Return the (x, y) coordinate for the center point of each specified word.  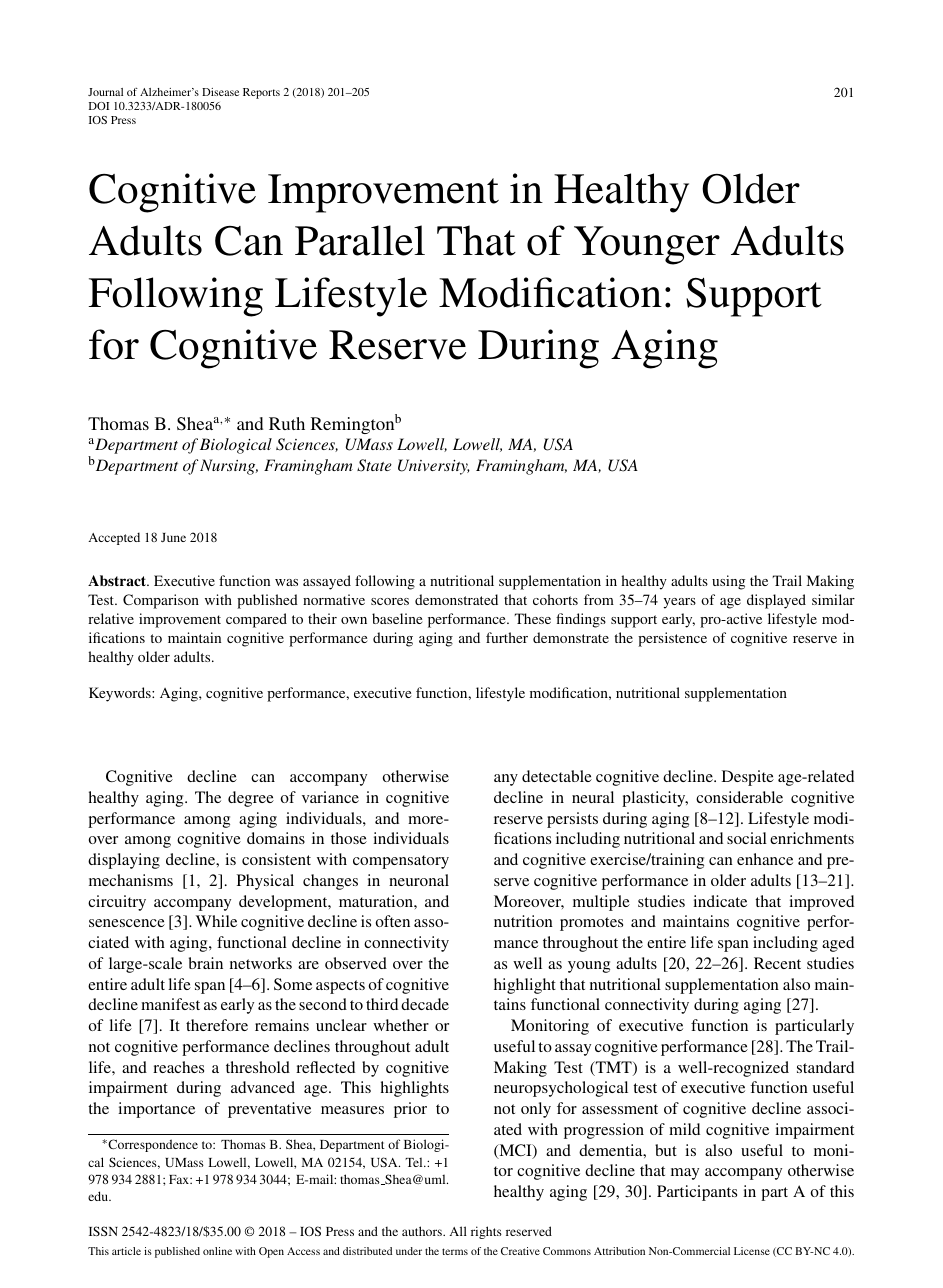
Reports (261, 93)
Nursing (229, 467)
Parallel (360, 240)
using (728, 582)
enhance (765, 859)
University (434, 467)
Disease (220, 92)
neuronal (419, 880)
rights (486, 1232)
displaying (124, 861)
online (217, 1251)
